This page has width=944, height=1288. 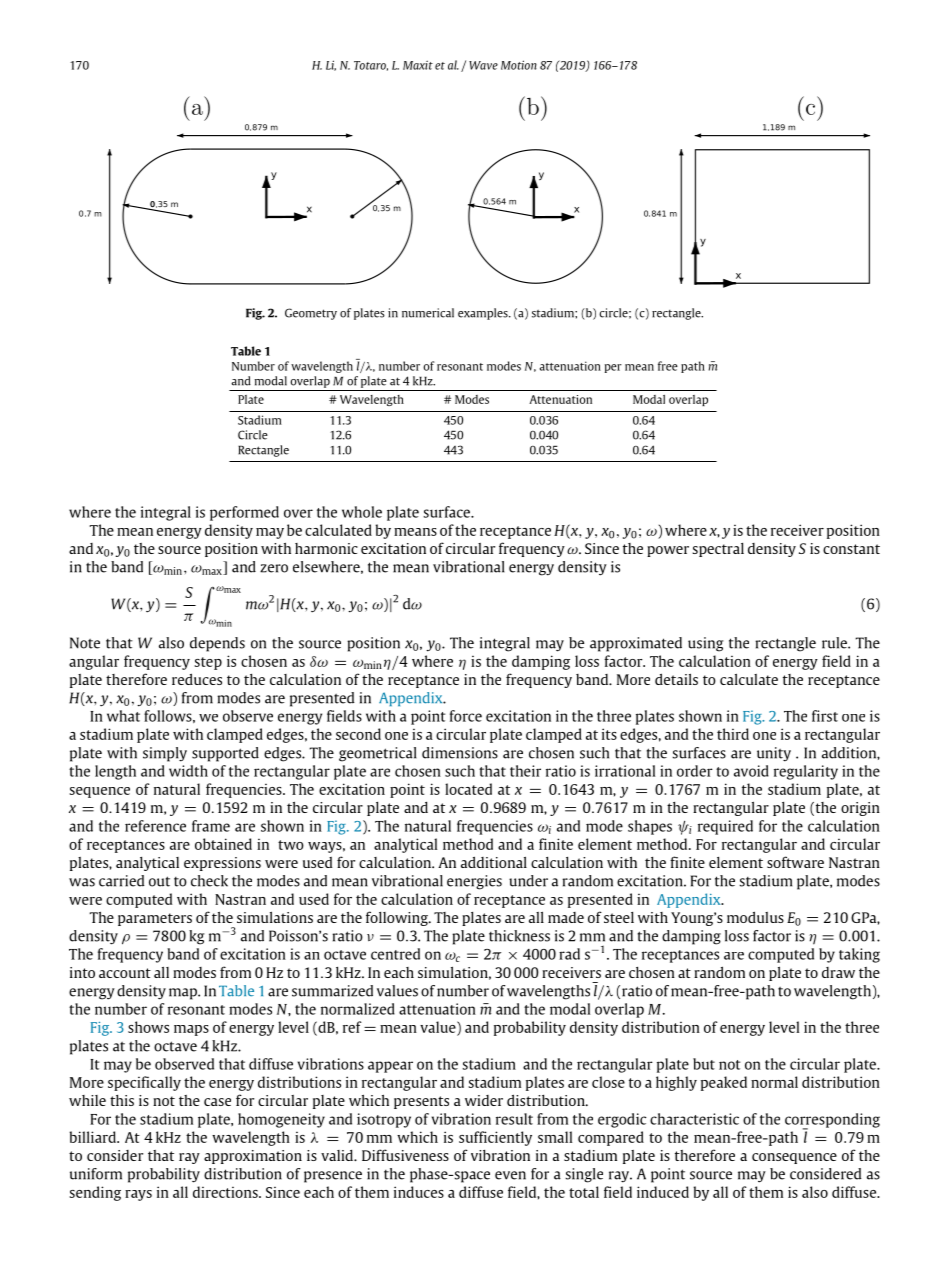 What do you see at coordinates (244, 513) in the page?
I see `performed` at bounding box center [244, 513].
